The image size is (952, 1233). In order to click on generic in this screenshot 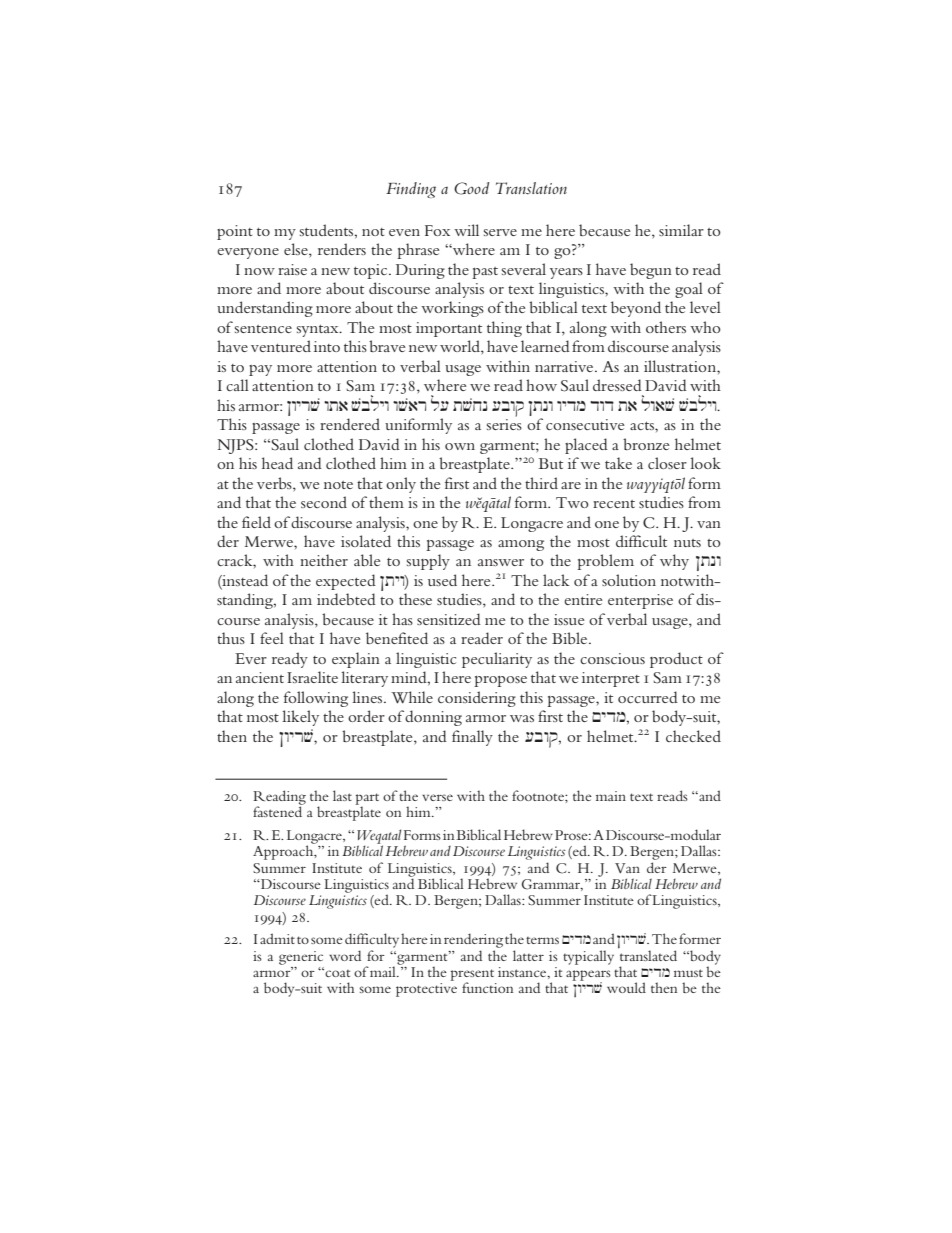, I will do `click(301, 958)`.
